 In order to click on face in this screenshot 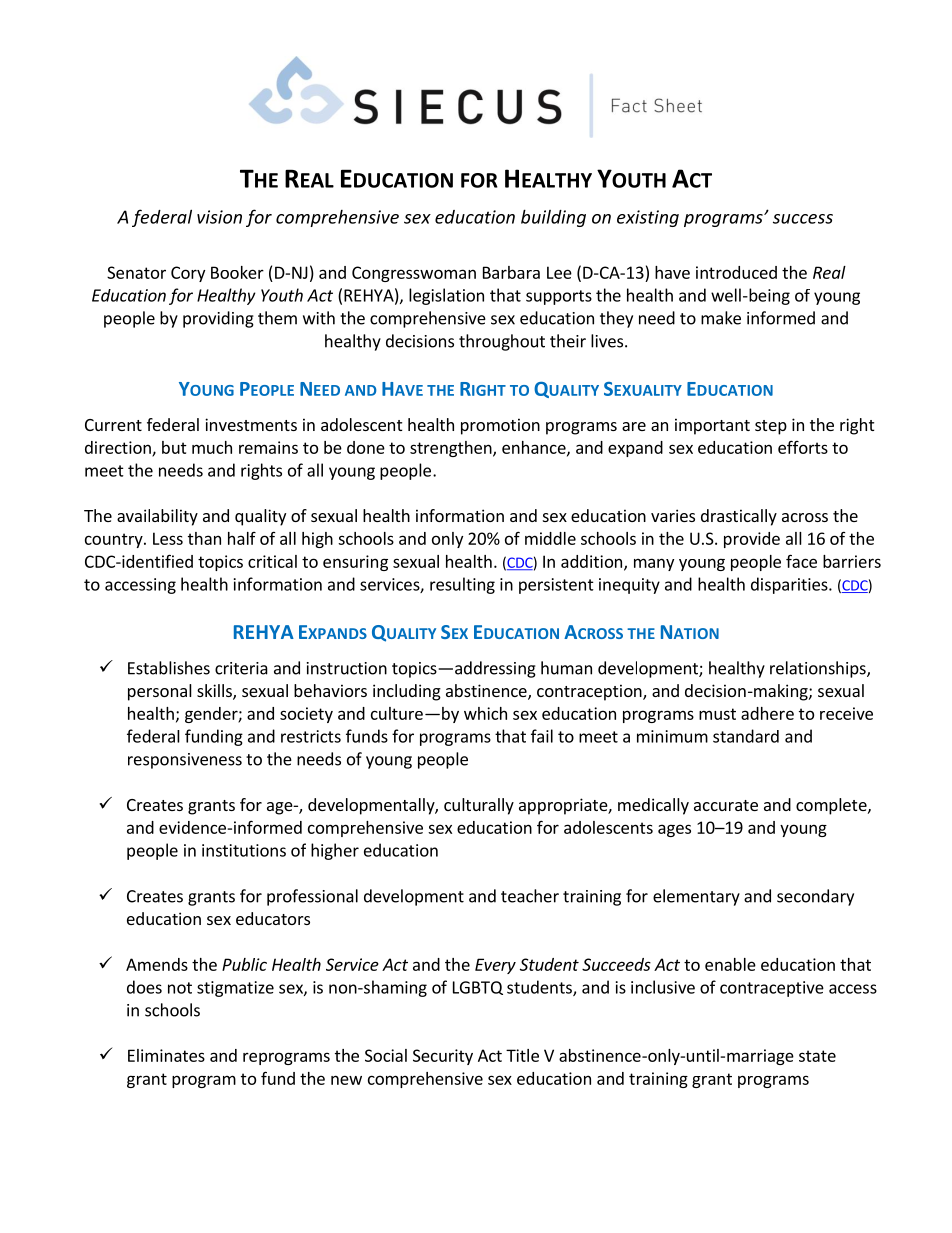, I will do `click(801, 561)`.
